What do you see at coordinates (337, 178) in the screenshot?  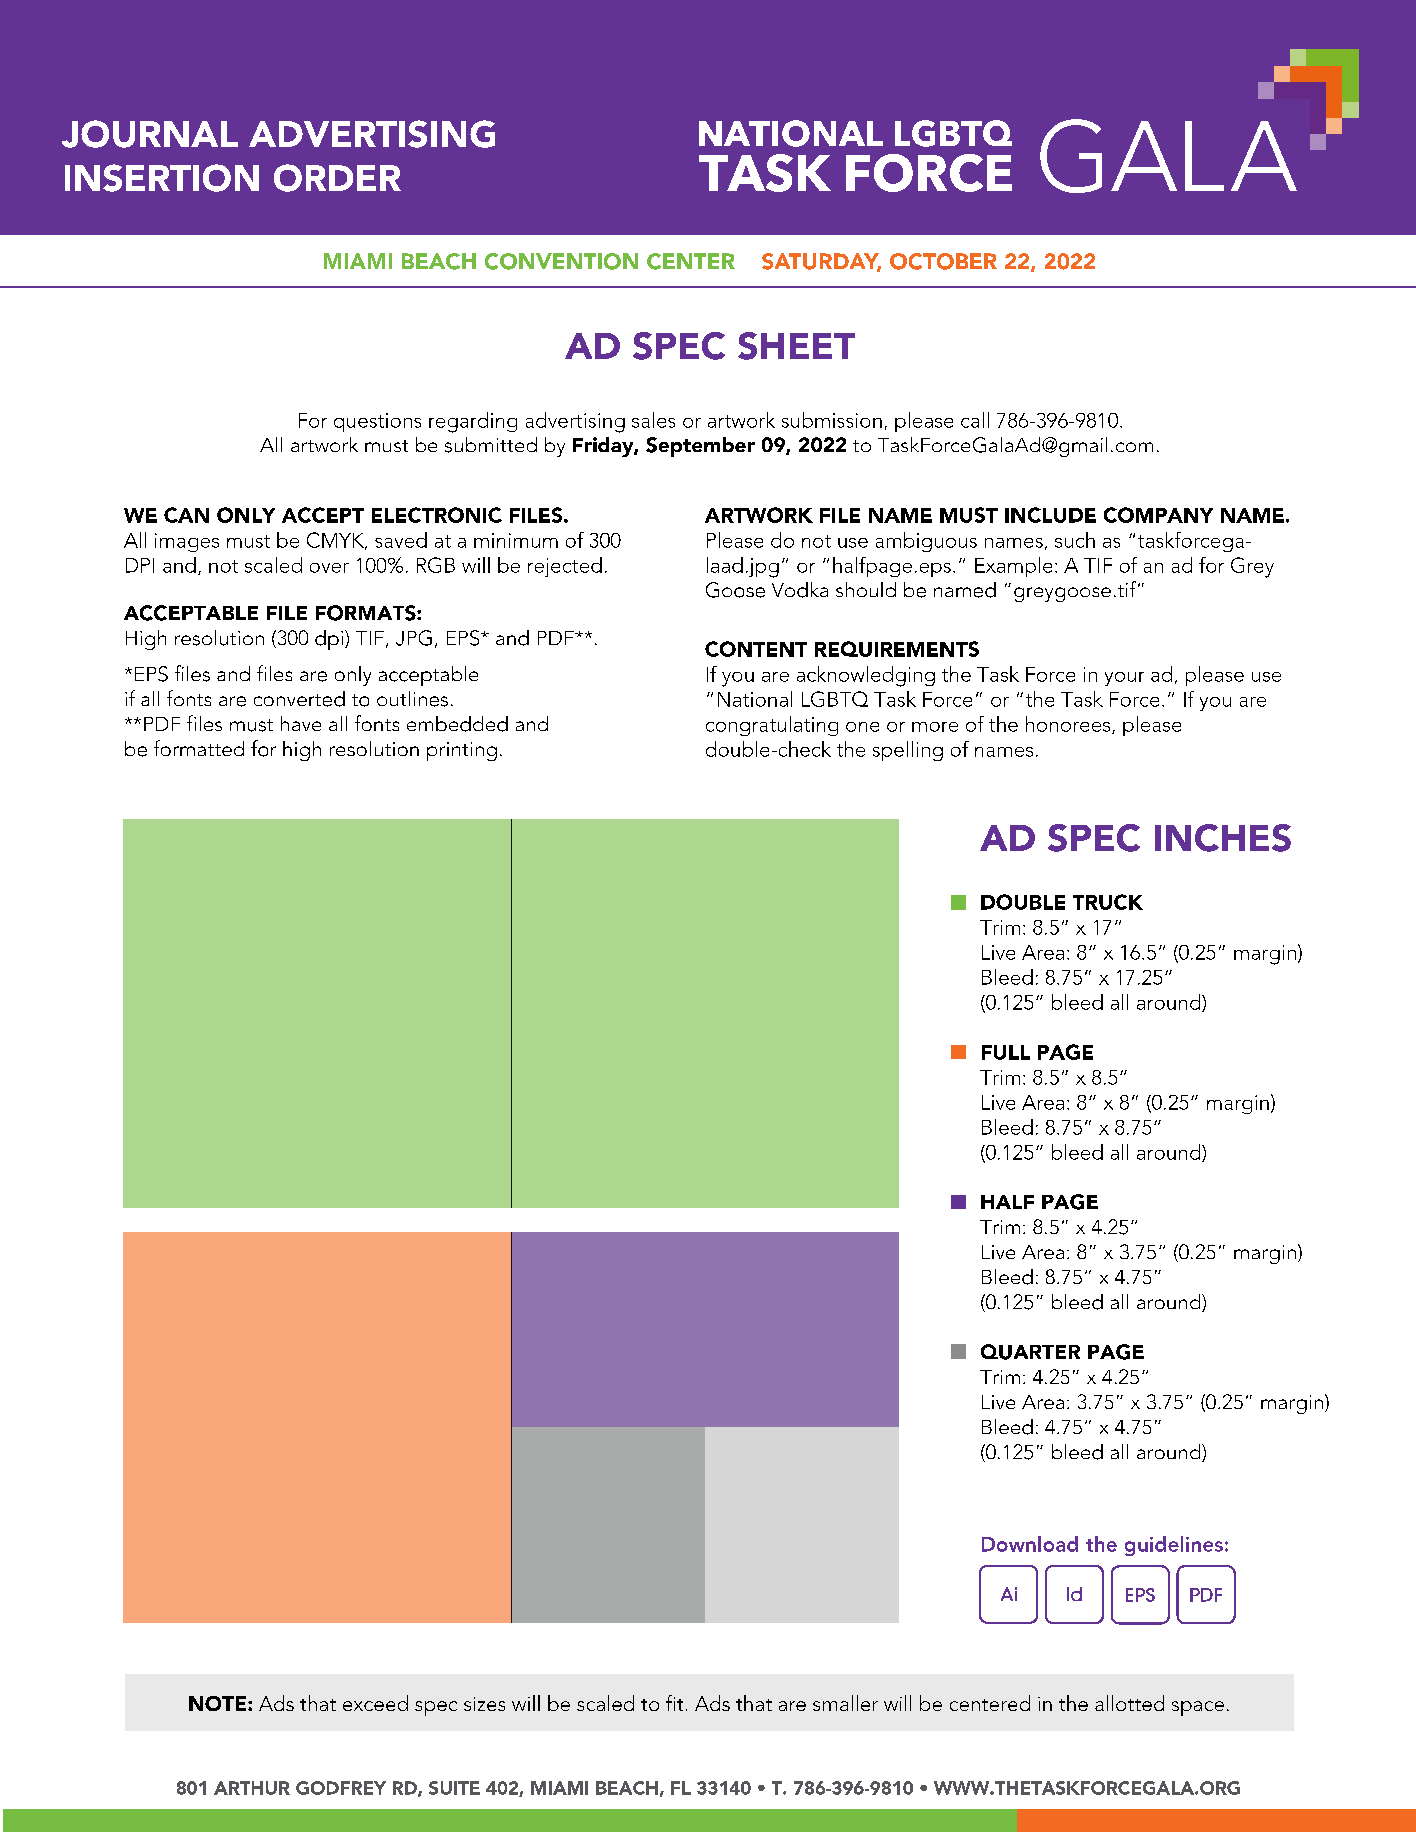 I see `ORDER` at bounding box center [337, 178].
